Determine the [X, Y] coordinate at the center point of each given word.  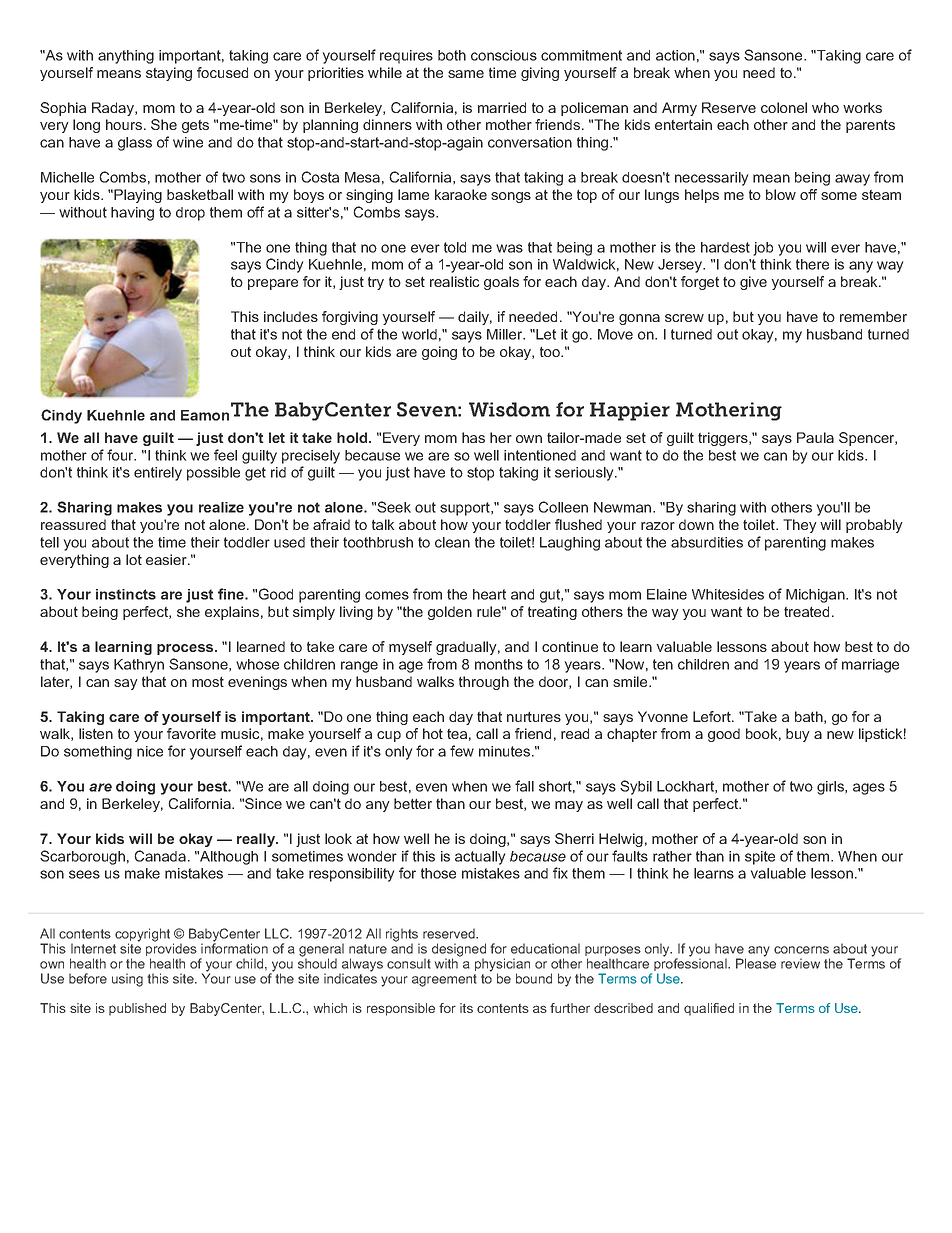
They [800, 526]
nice [150, 751]
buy [798, 735]
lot [134, 559]
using [127, 980]
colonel [784, 107]
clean [452, 542]
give [753, 283]
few [462, 751]
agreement [444, 980]
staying [169, 74]
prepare [273, 284]
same [466, 74]
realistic [454, 281]
